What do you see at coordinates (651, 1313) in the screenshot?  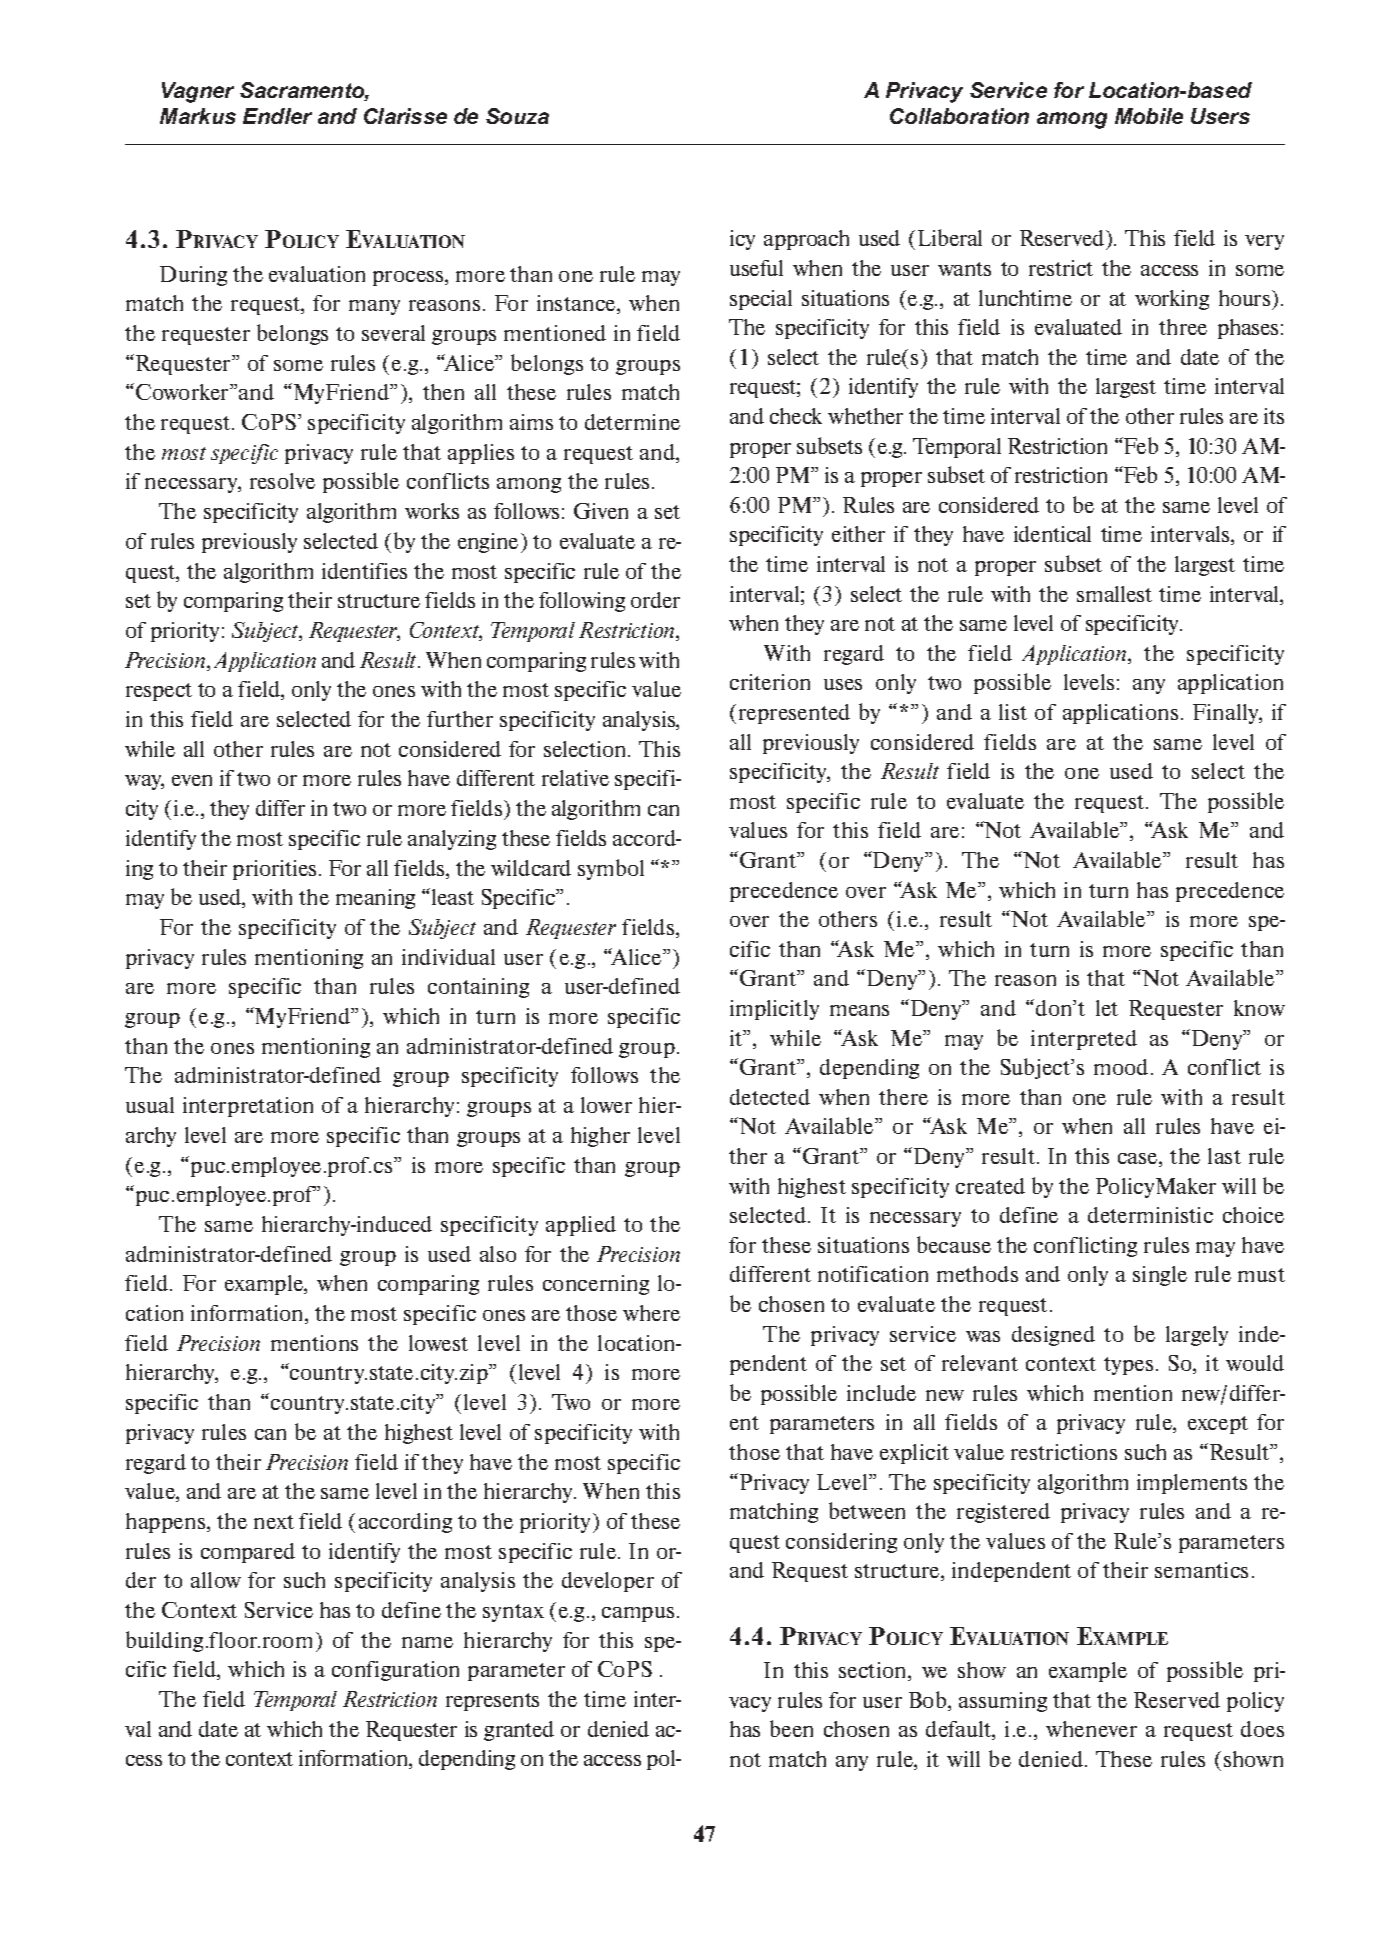 I see `where` at bounding box center [651, 1313].
